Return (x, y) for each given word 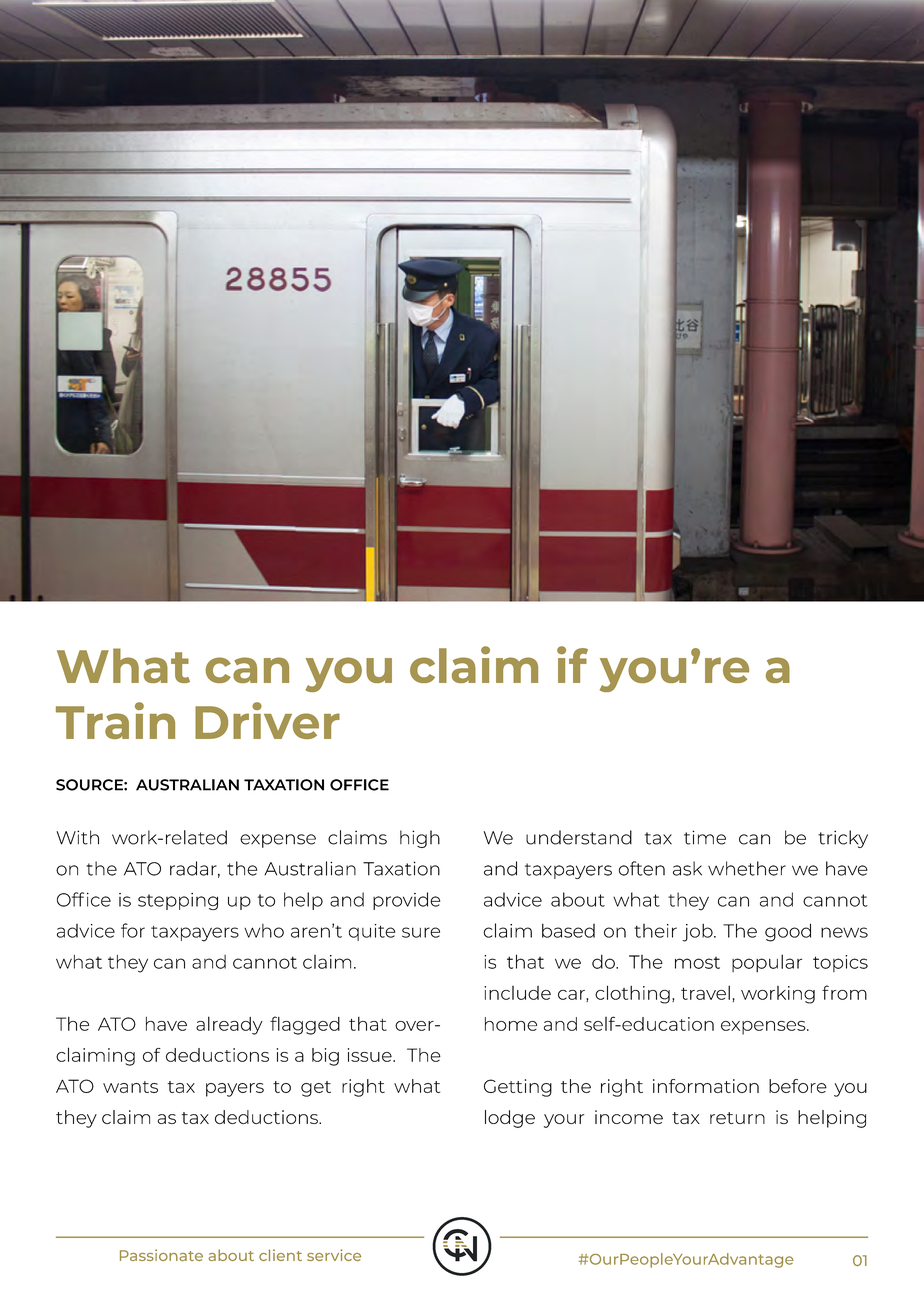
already (229, 1025)
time (705, 837)
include (517, 993)
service (334, 1255)
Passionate (161, 1255)
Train (115, 720)
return (737, 1118)
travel (705, 992)
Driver (267, 720)
